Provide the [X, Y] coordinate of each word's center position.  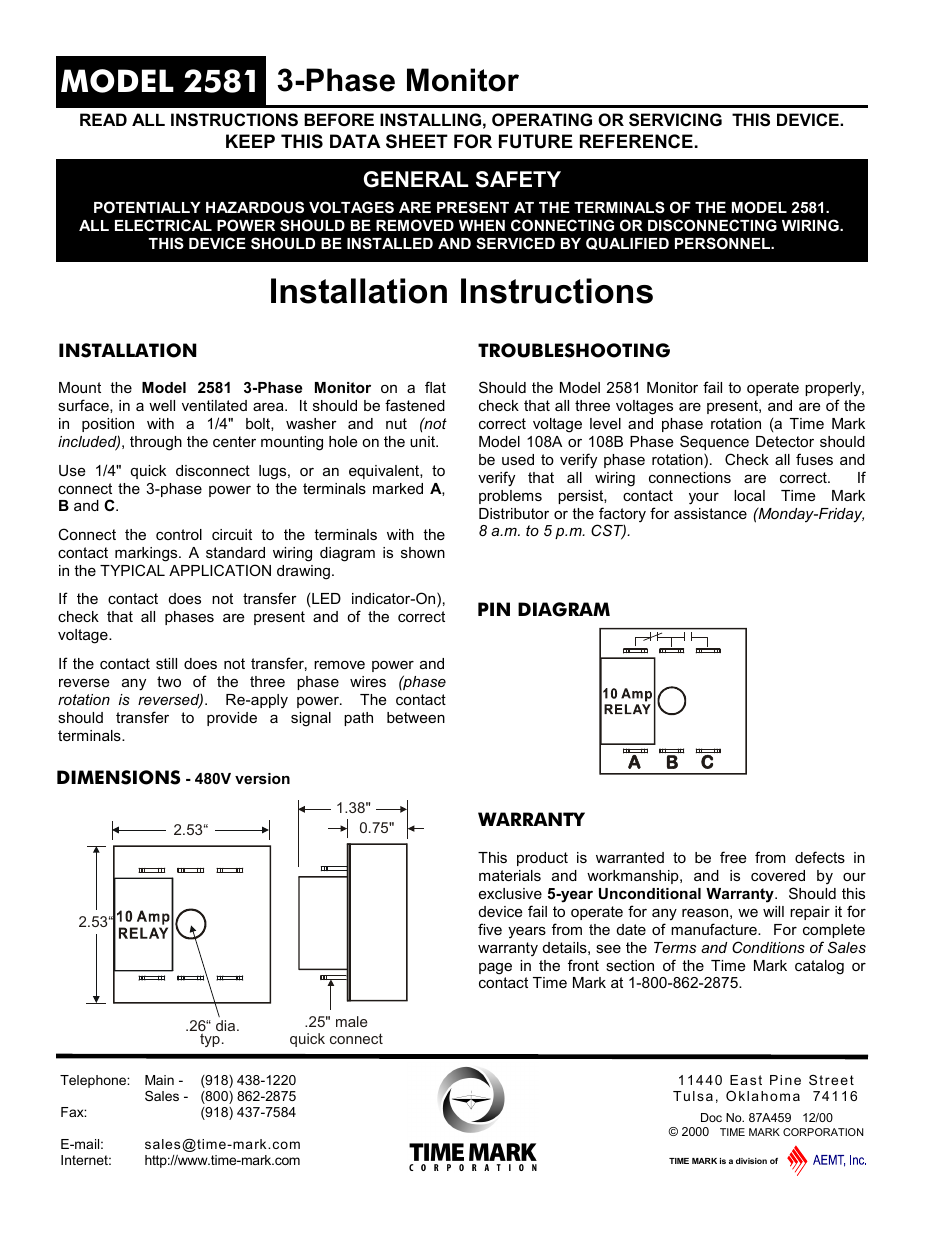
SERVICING [675, 120]
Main [159, 1080]
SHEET [417, 141]
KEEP [250, 141]
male [351, 1021]
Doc [711, 1117]
